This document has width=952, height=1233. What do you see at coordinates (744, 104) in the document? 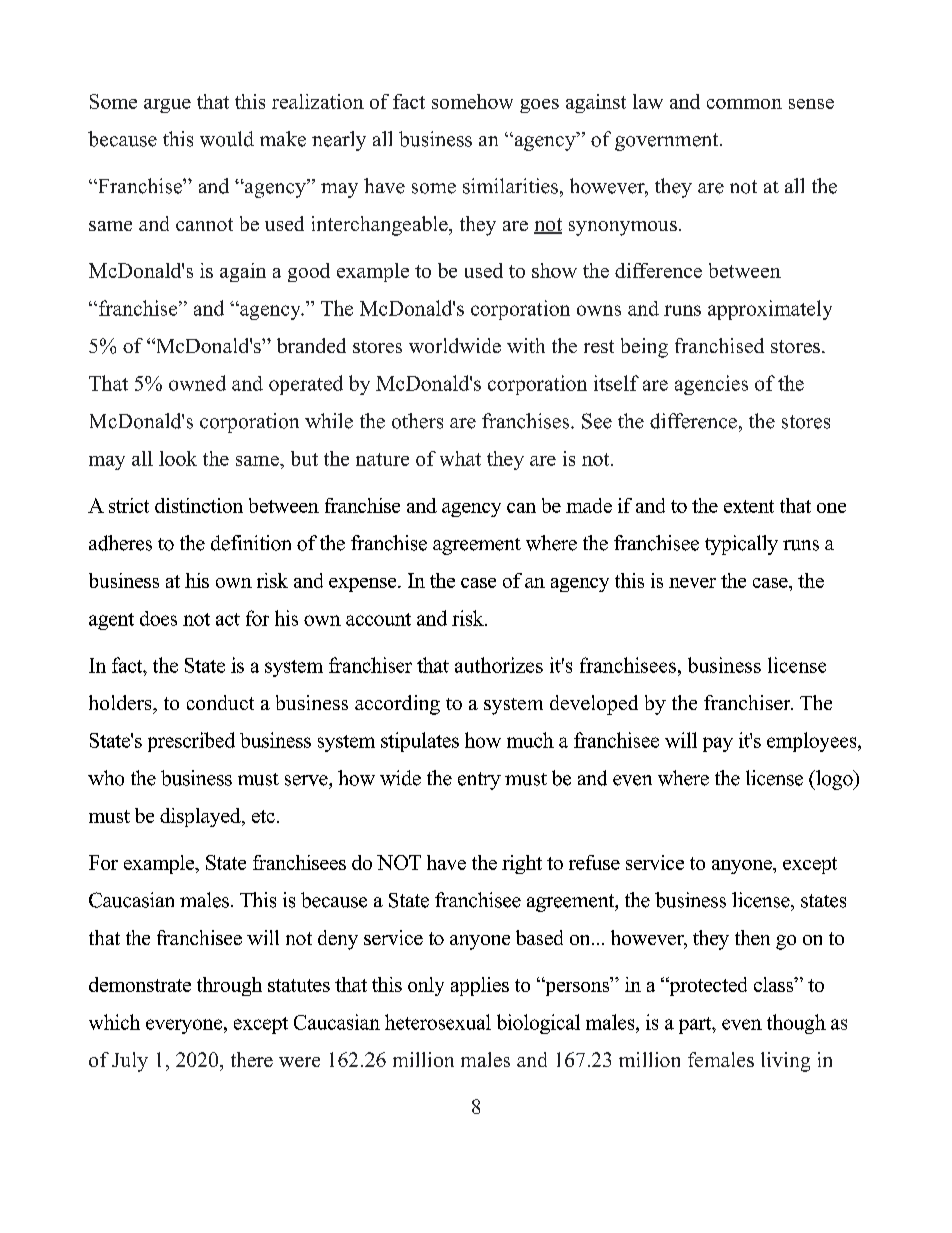
I see `common` at bounding box center [744, 104].
